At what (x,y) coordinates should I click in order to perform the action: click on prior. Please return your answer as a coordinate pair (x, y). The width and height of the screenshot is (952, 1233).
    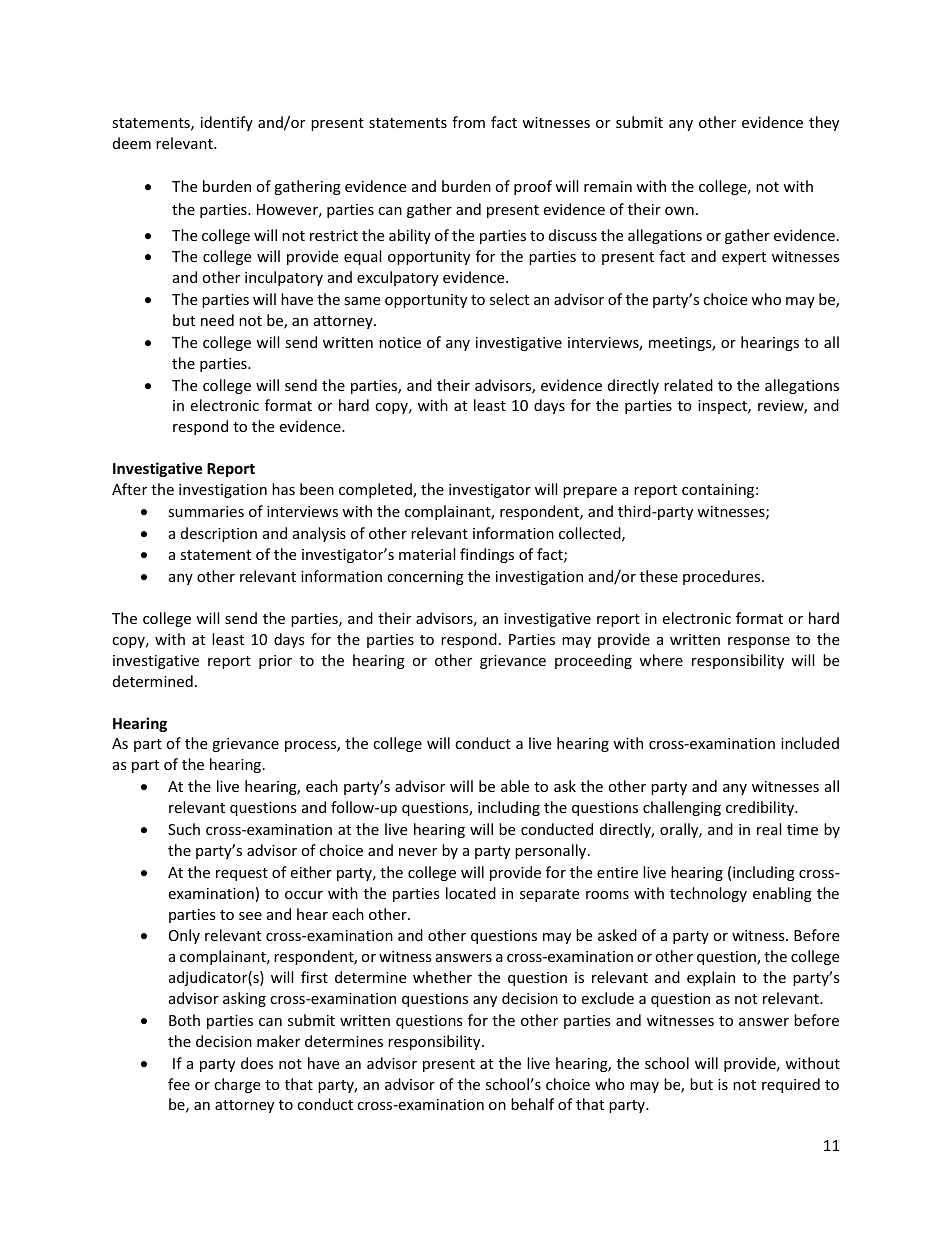
    Looking at the image, I should click on (275, 662).
